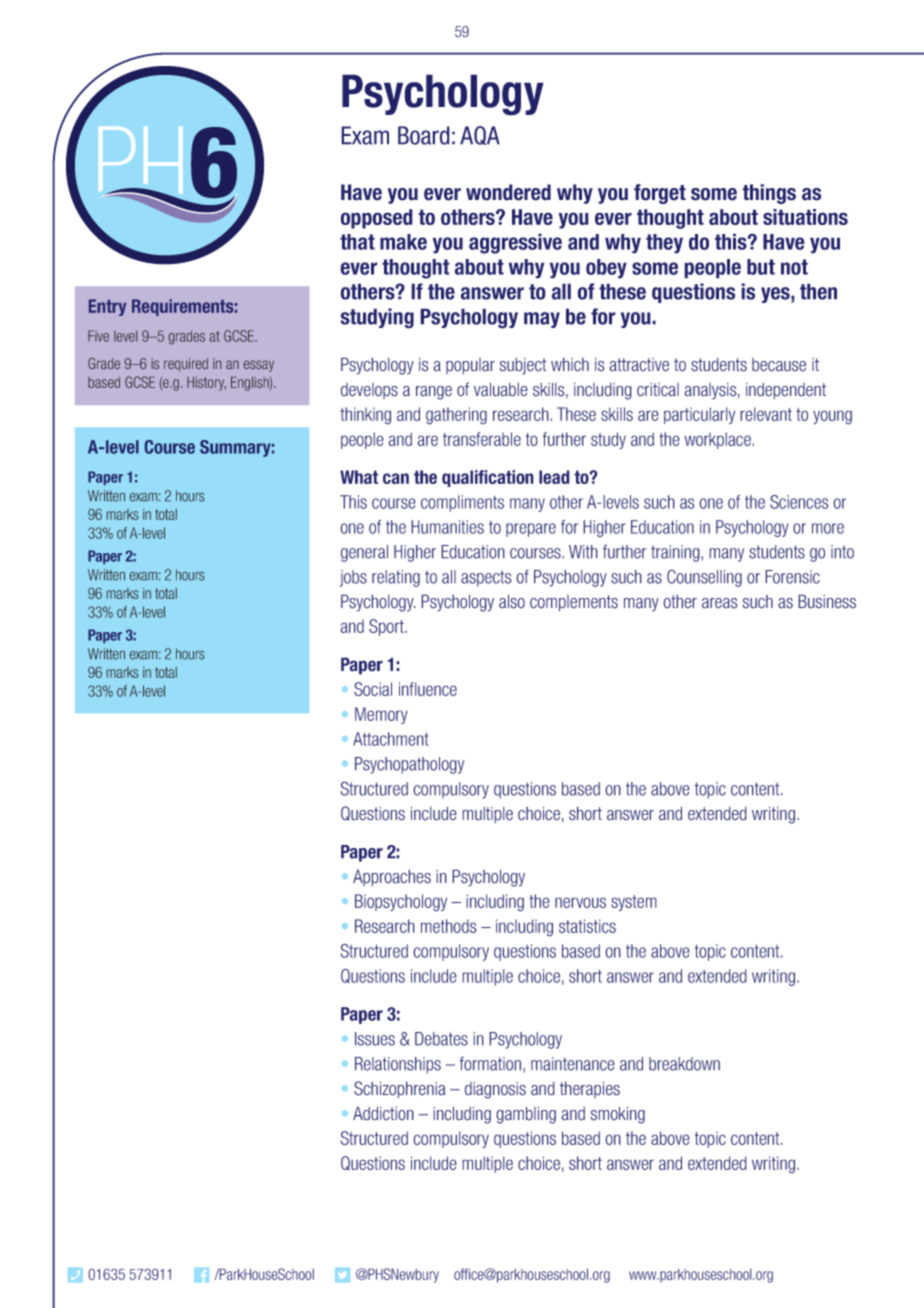 Image resolution: width=924 pixels, height=1308 pixels. Describe the element at coordinates (769, 194) in the screenshot. I see `things` at that location.
